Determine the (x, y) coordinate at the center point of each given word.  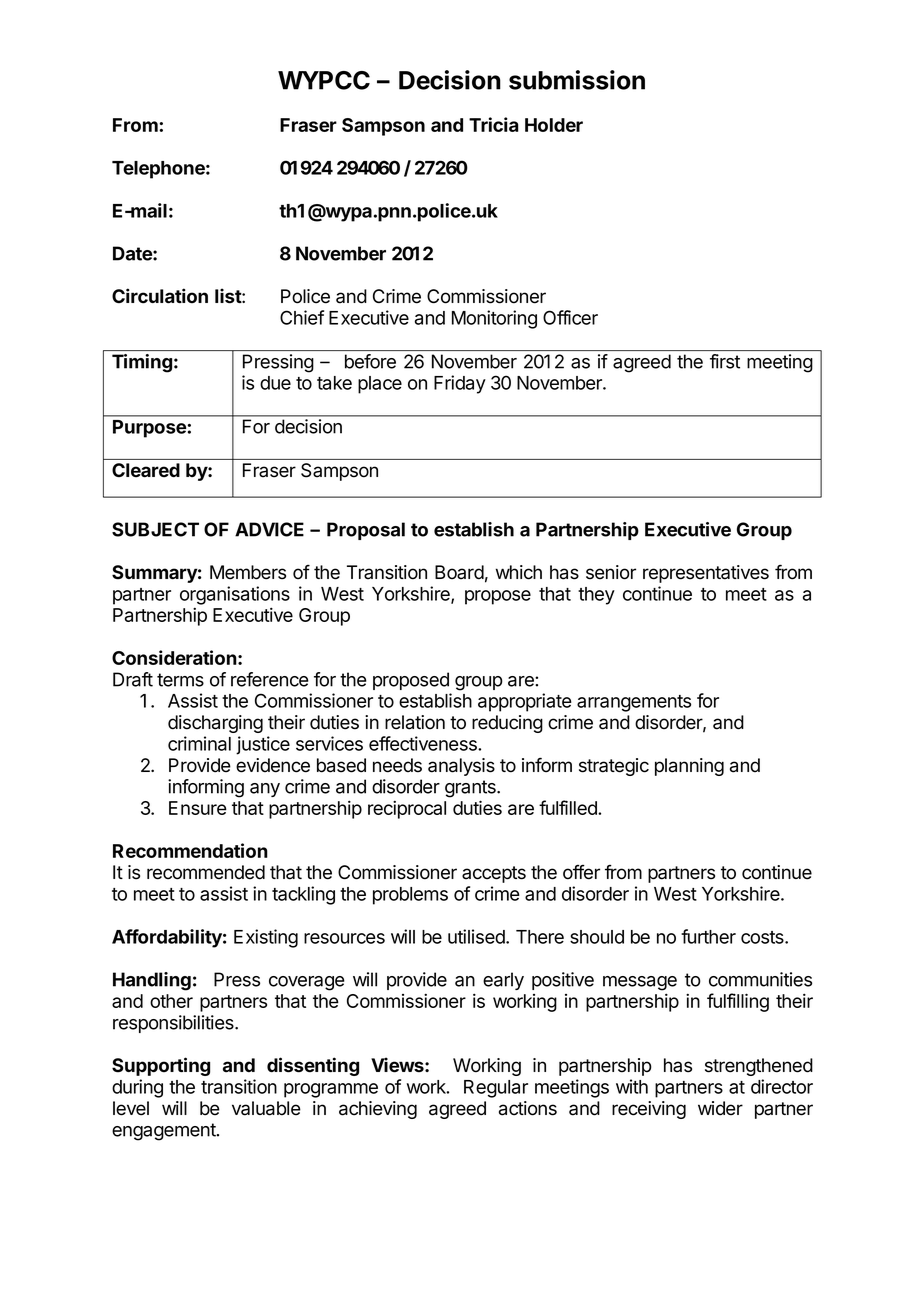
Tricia (494, 124)
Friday (460, 384)
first (725, 361)
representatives (706, 574)
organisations (235, 595)
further (708, 936)
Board (459, 572)
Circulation (160, 296)
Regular (496, 1089)
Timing (142, 363)
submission (577, 80)
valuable (266, 1108)
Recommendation (190, 850)
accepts (494, 874)
